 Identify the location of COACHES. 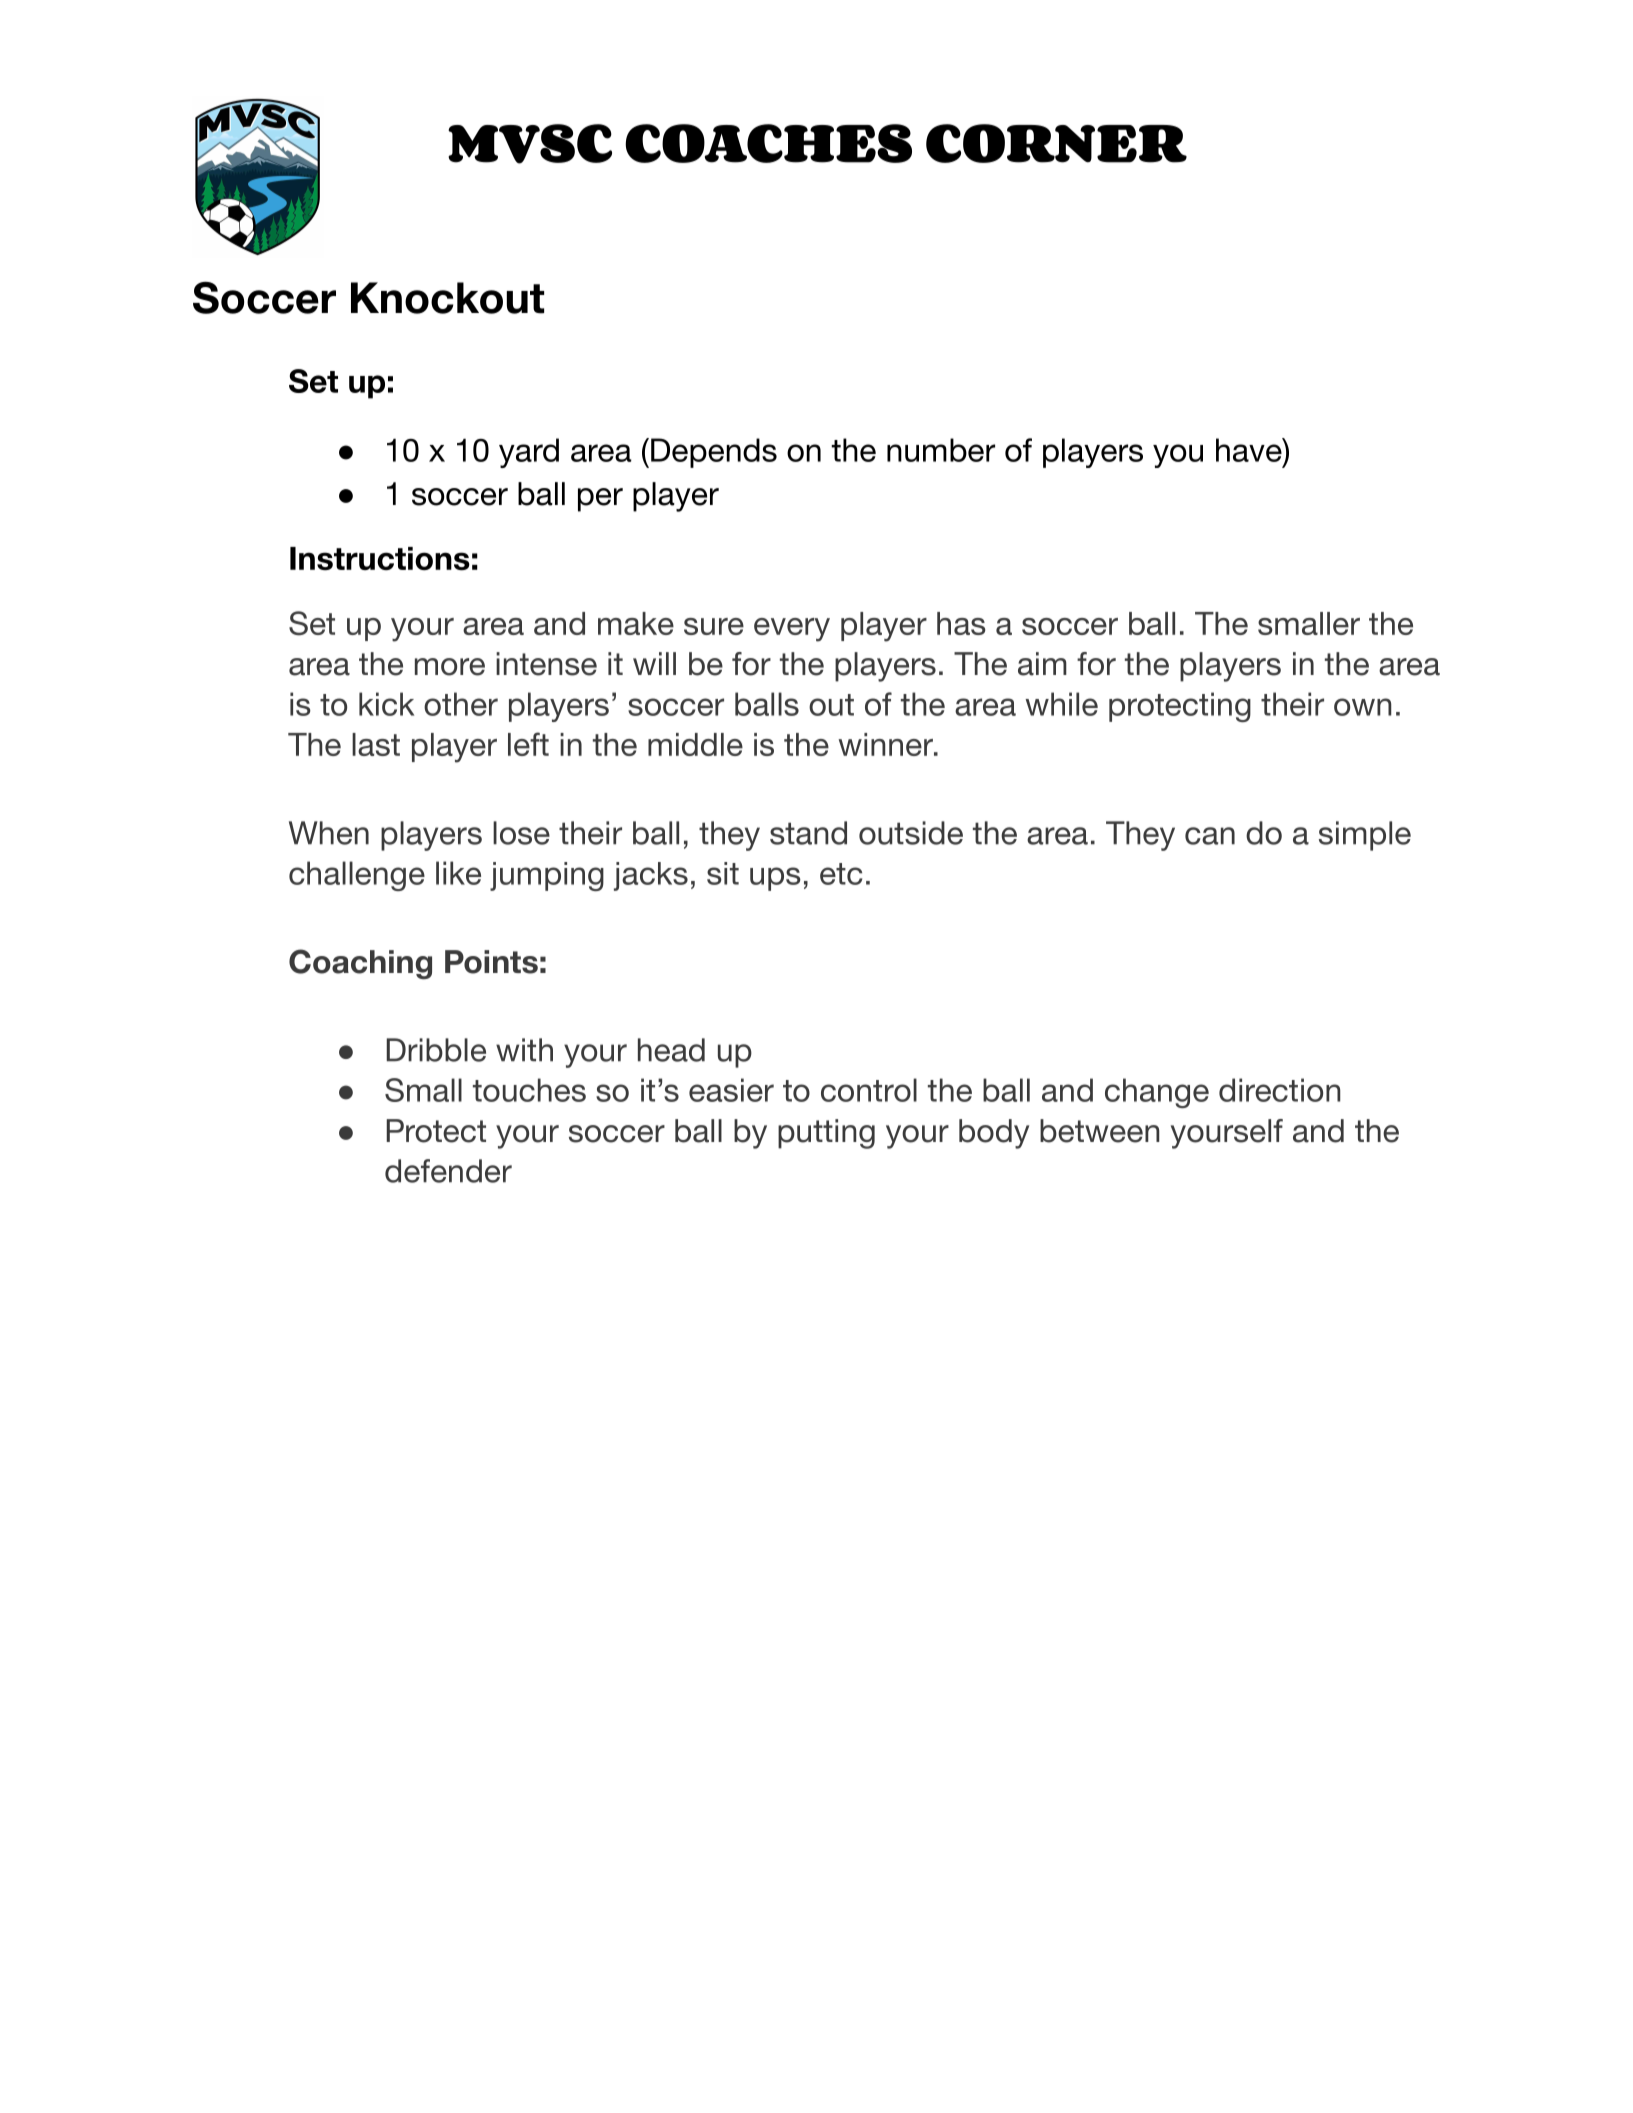
(768, 143).
